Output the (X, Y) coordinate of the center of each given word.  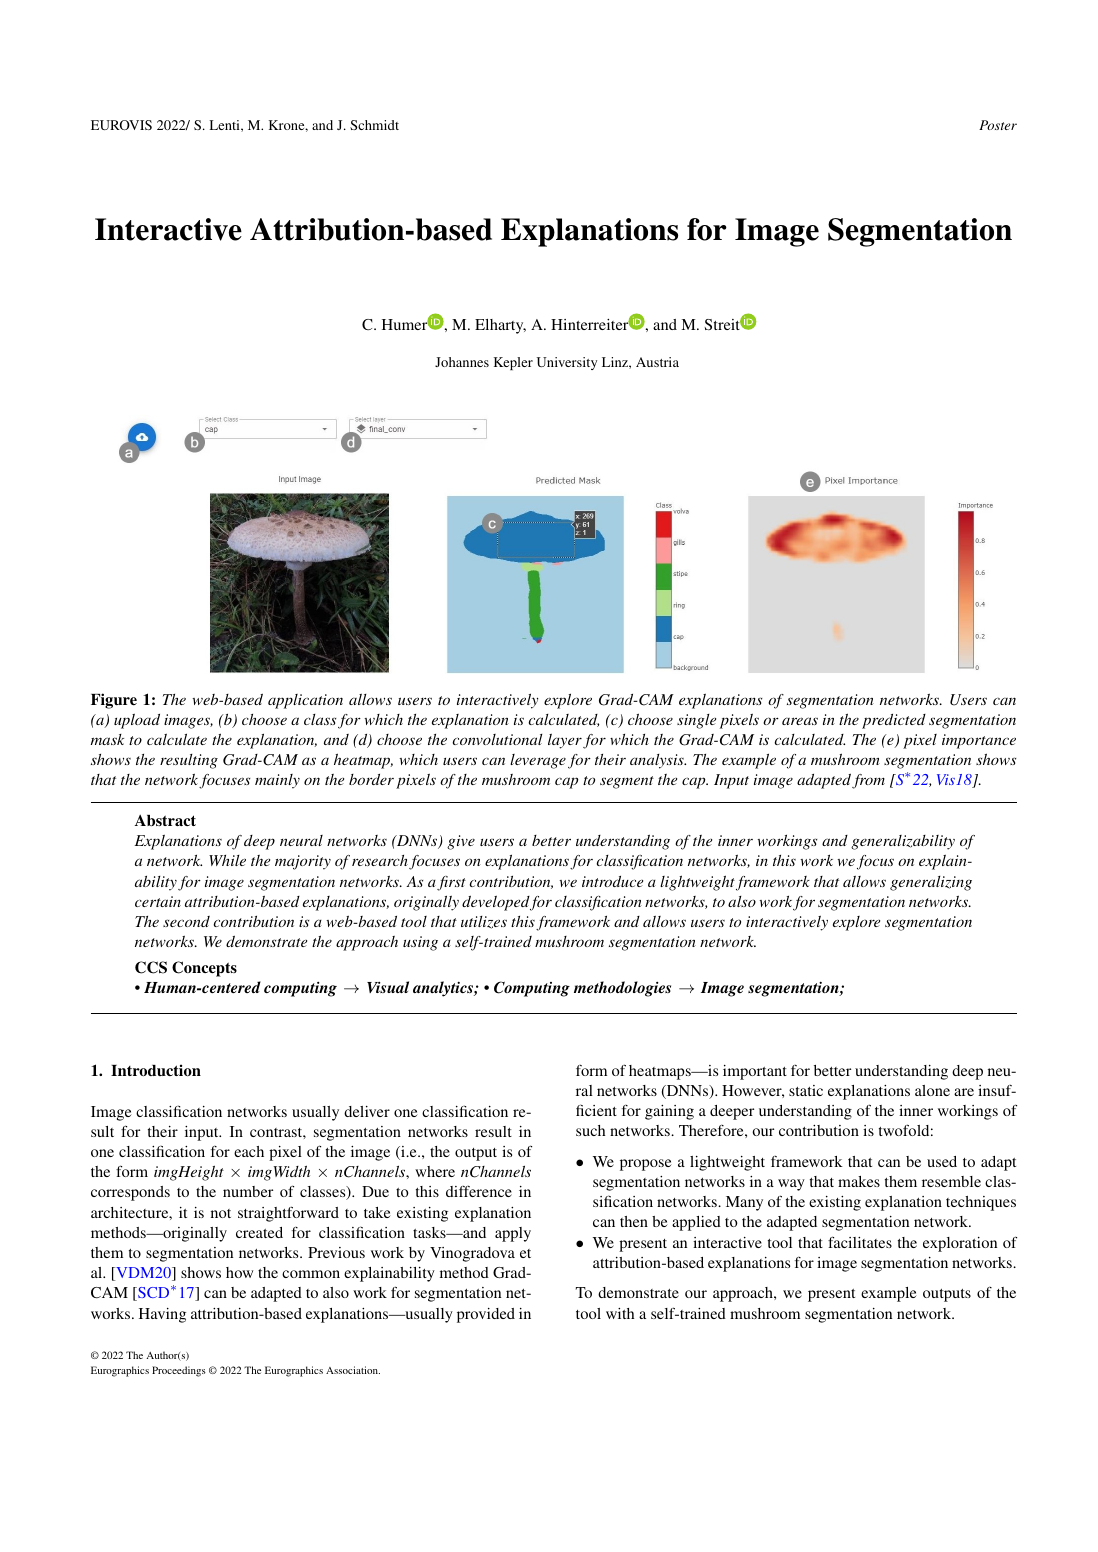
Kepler (513, 363)
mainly (277, 781)
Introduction (156, 1070)
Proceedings (179, 1371)
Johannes (462, 362)
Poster (998, 125)
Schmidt (374, 125)
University (567, 363)
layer (565, 741)
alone (932, 1090)
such (590, 1130)
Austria (657, 362)
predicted (894, 721)
